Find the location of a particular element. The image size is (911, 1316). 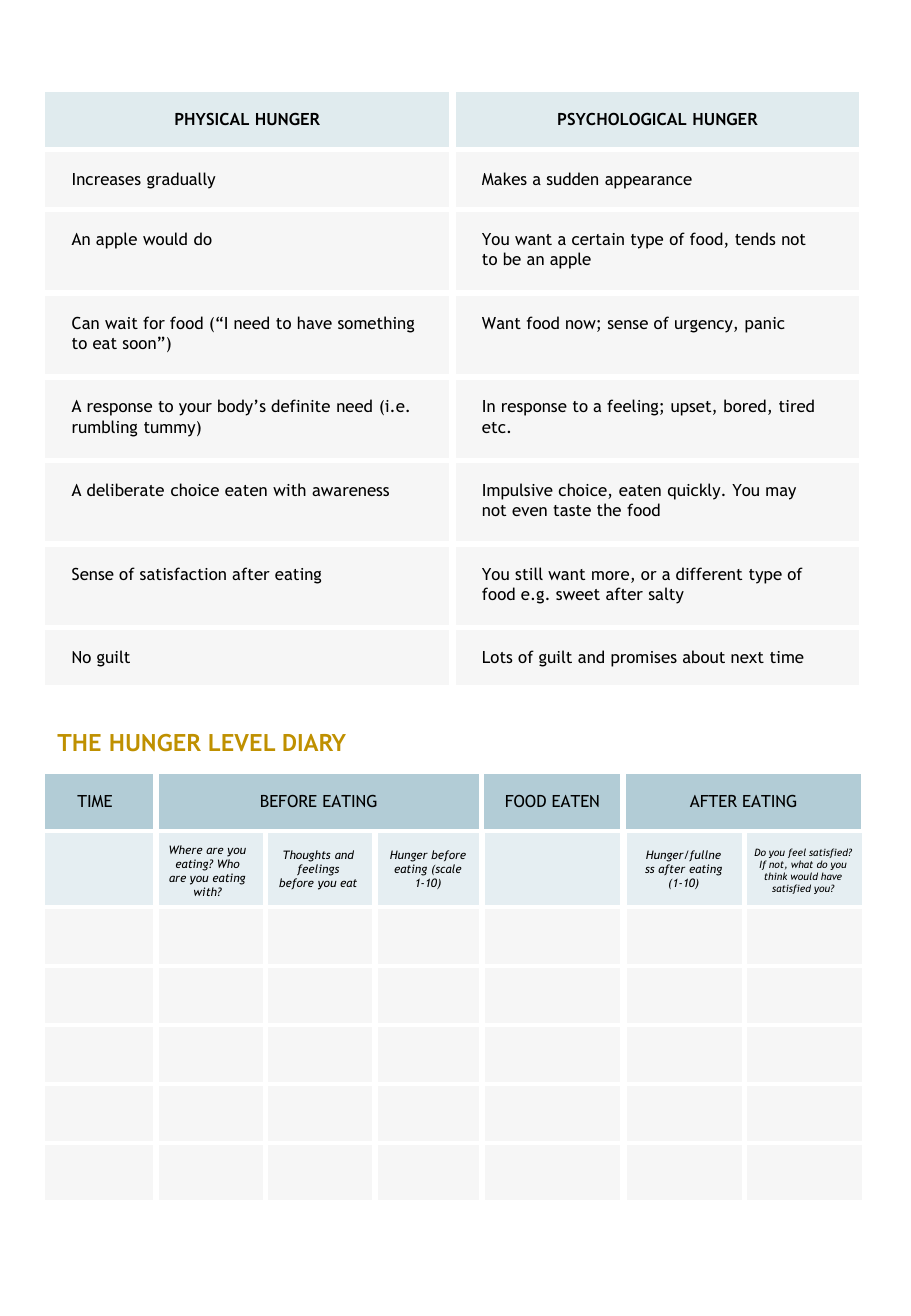

PHYSICAL is located at coordinates (212, 118).
